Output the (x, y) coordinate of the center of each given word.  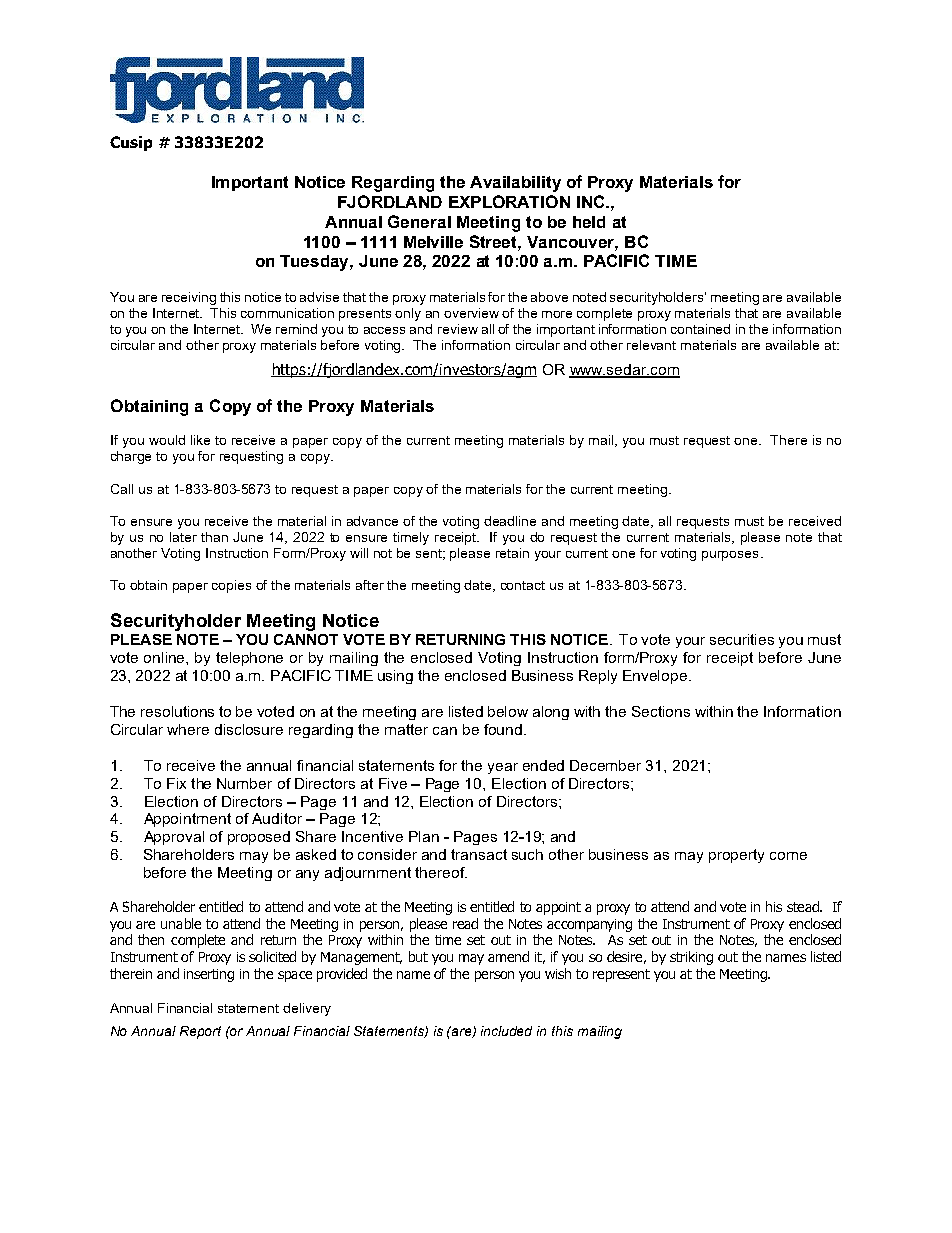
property (736, 856)
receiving (189, 298)
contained (700, 329)
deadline (510, 521)
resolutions (177, 711)
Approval (174, 838)
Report (200, 1032)
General (419, 221)
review (458, 329)
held (589, 222)
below (508, 711)
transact (479, 854)
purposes (730, 556)
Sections (661, 711)
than (214, 537)
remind (296, 329)
